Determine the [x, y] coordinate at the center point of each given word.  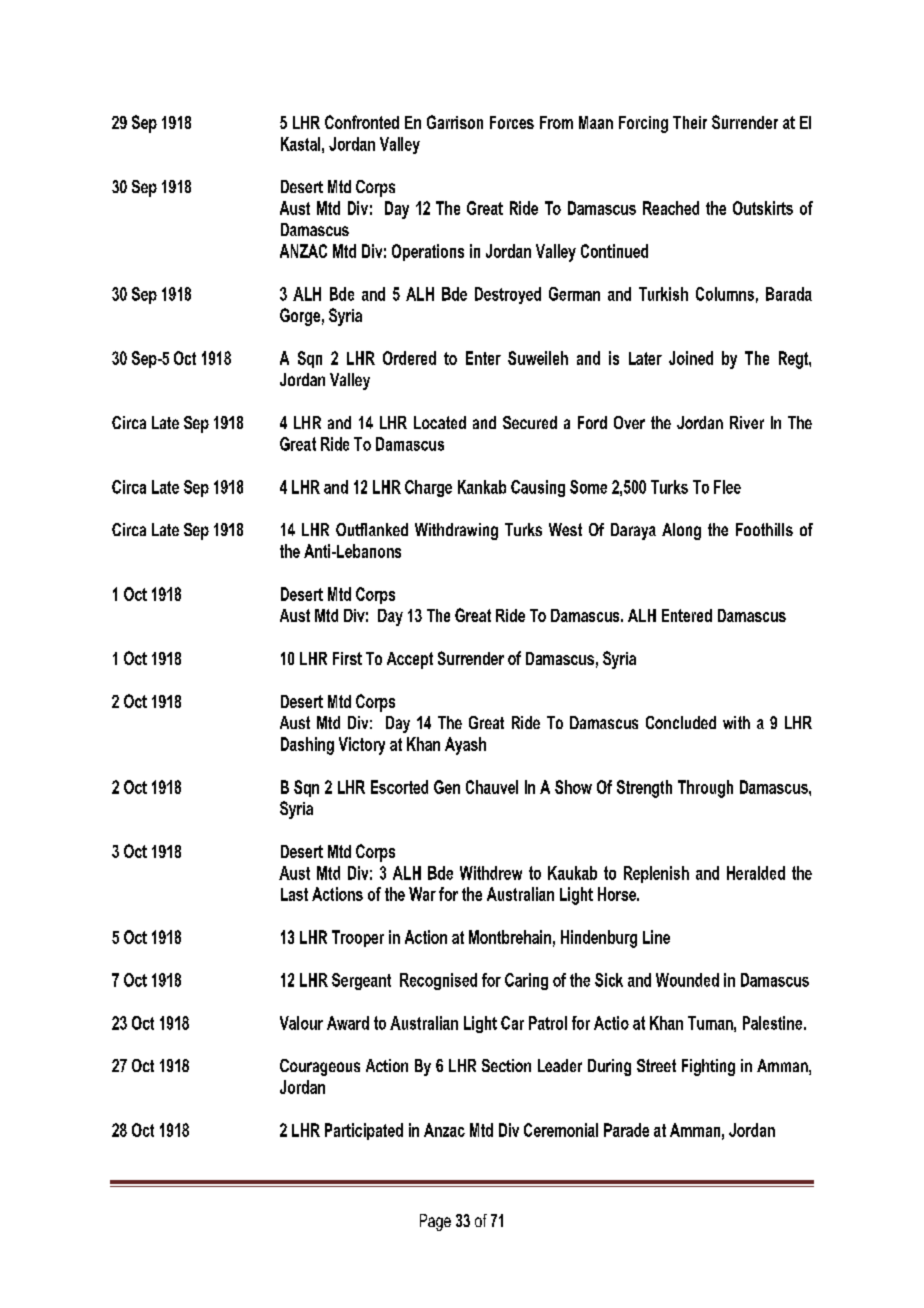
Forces [512, 122]
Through [705, 789]
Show [573, 787]
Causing [538, 488]
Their [690, 122]
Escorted [399, 787]
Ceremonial [561, 1130]
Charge [428, 488]
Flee [727, 487]
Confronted [362, 122]
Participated [364, 1131]
